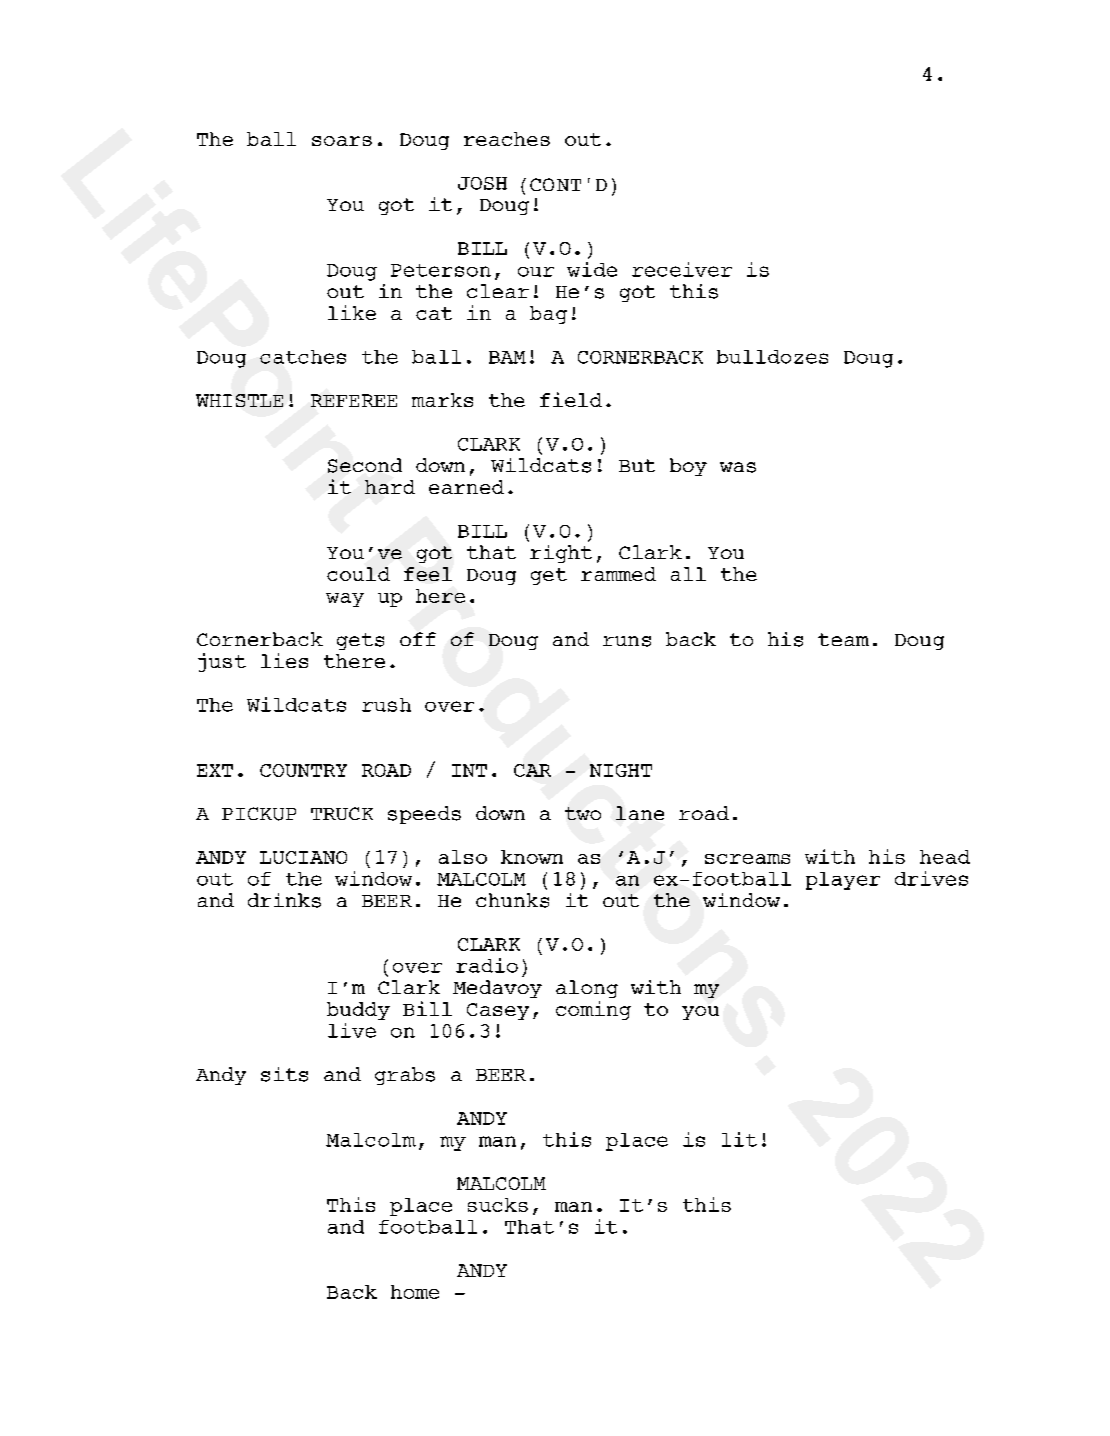 The image size is (1110, 1436). I want to click on team, so click(843, 639).
